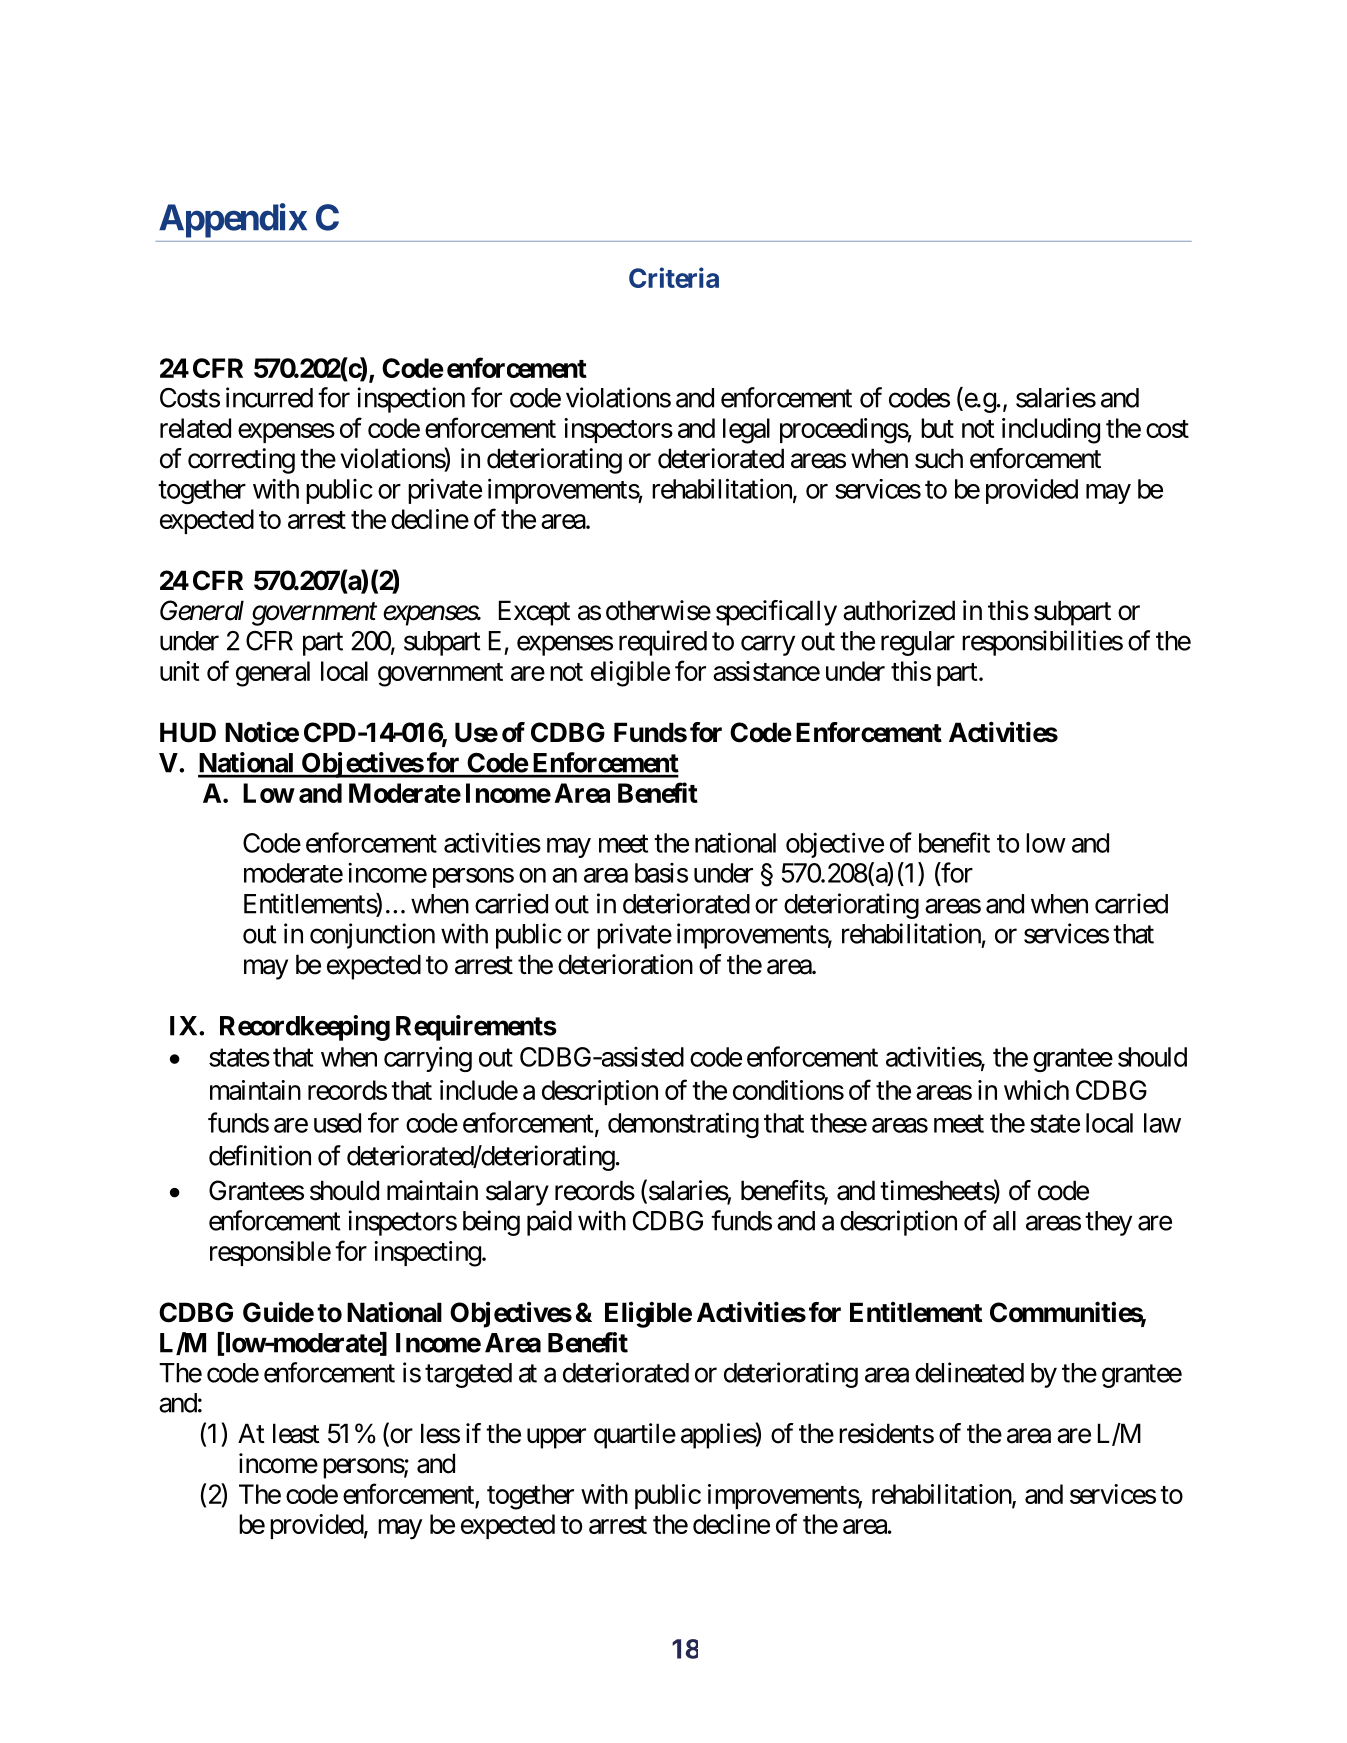 This screenshot has width=1347, height=1743. What do you see at coordinates (1036, 1090) in the screenshot?
I see `which` at bounding box center [1036, 1090].
